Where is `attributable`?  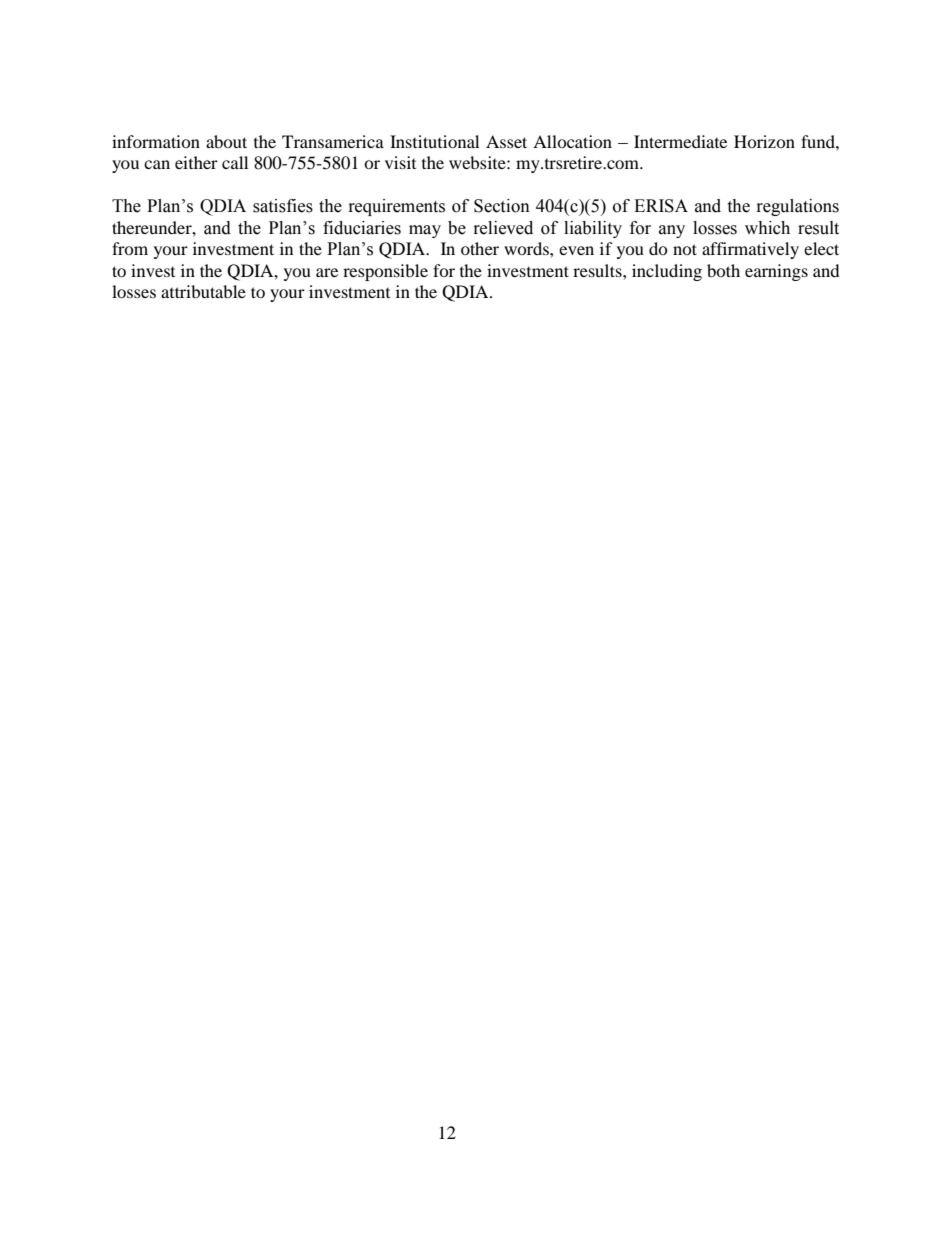
attributable is located at coordinates (203, 291).
